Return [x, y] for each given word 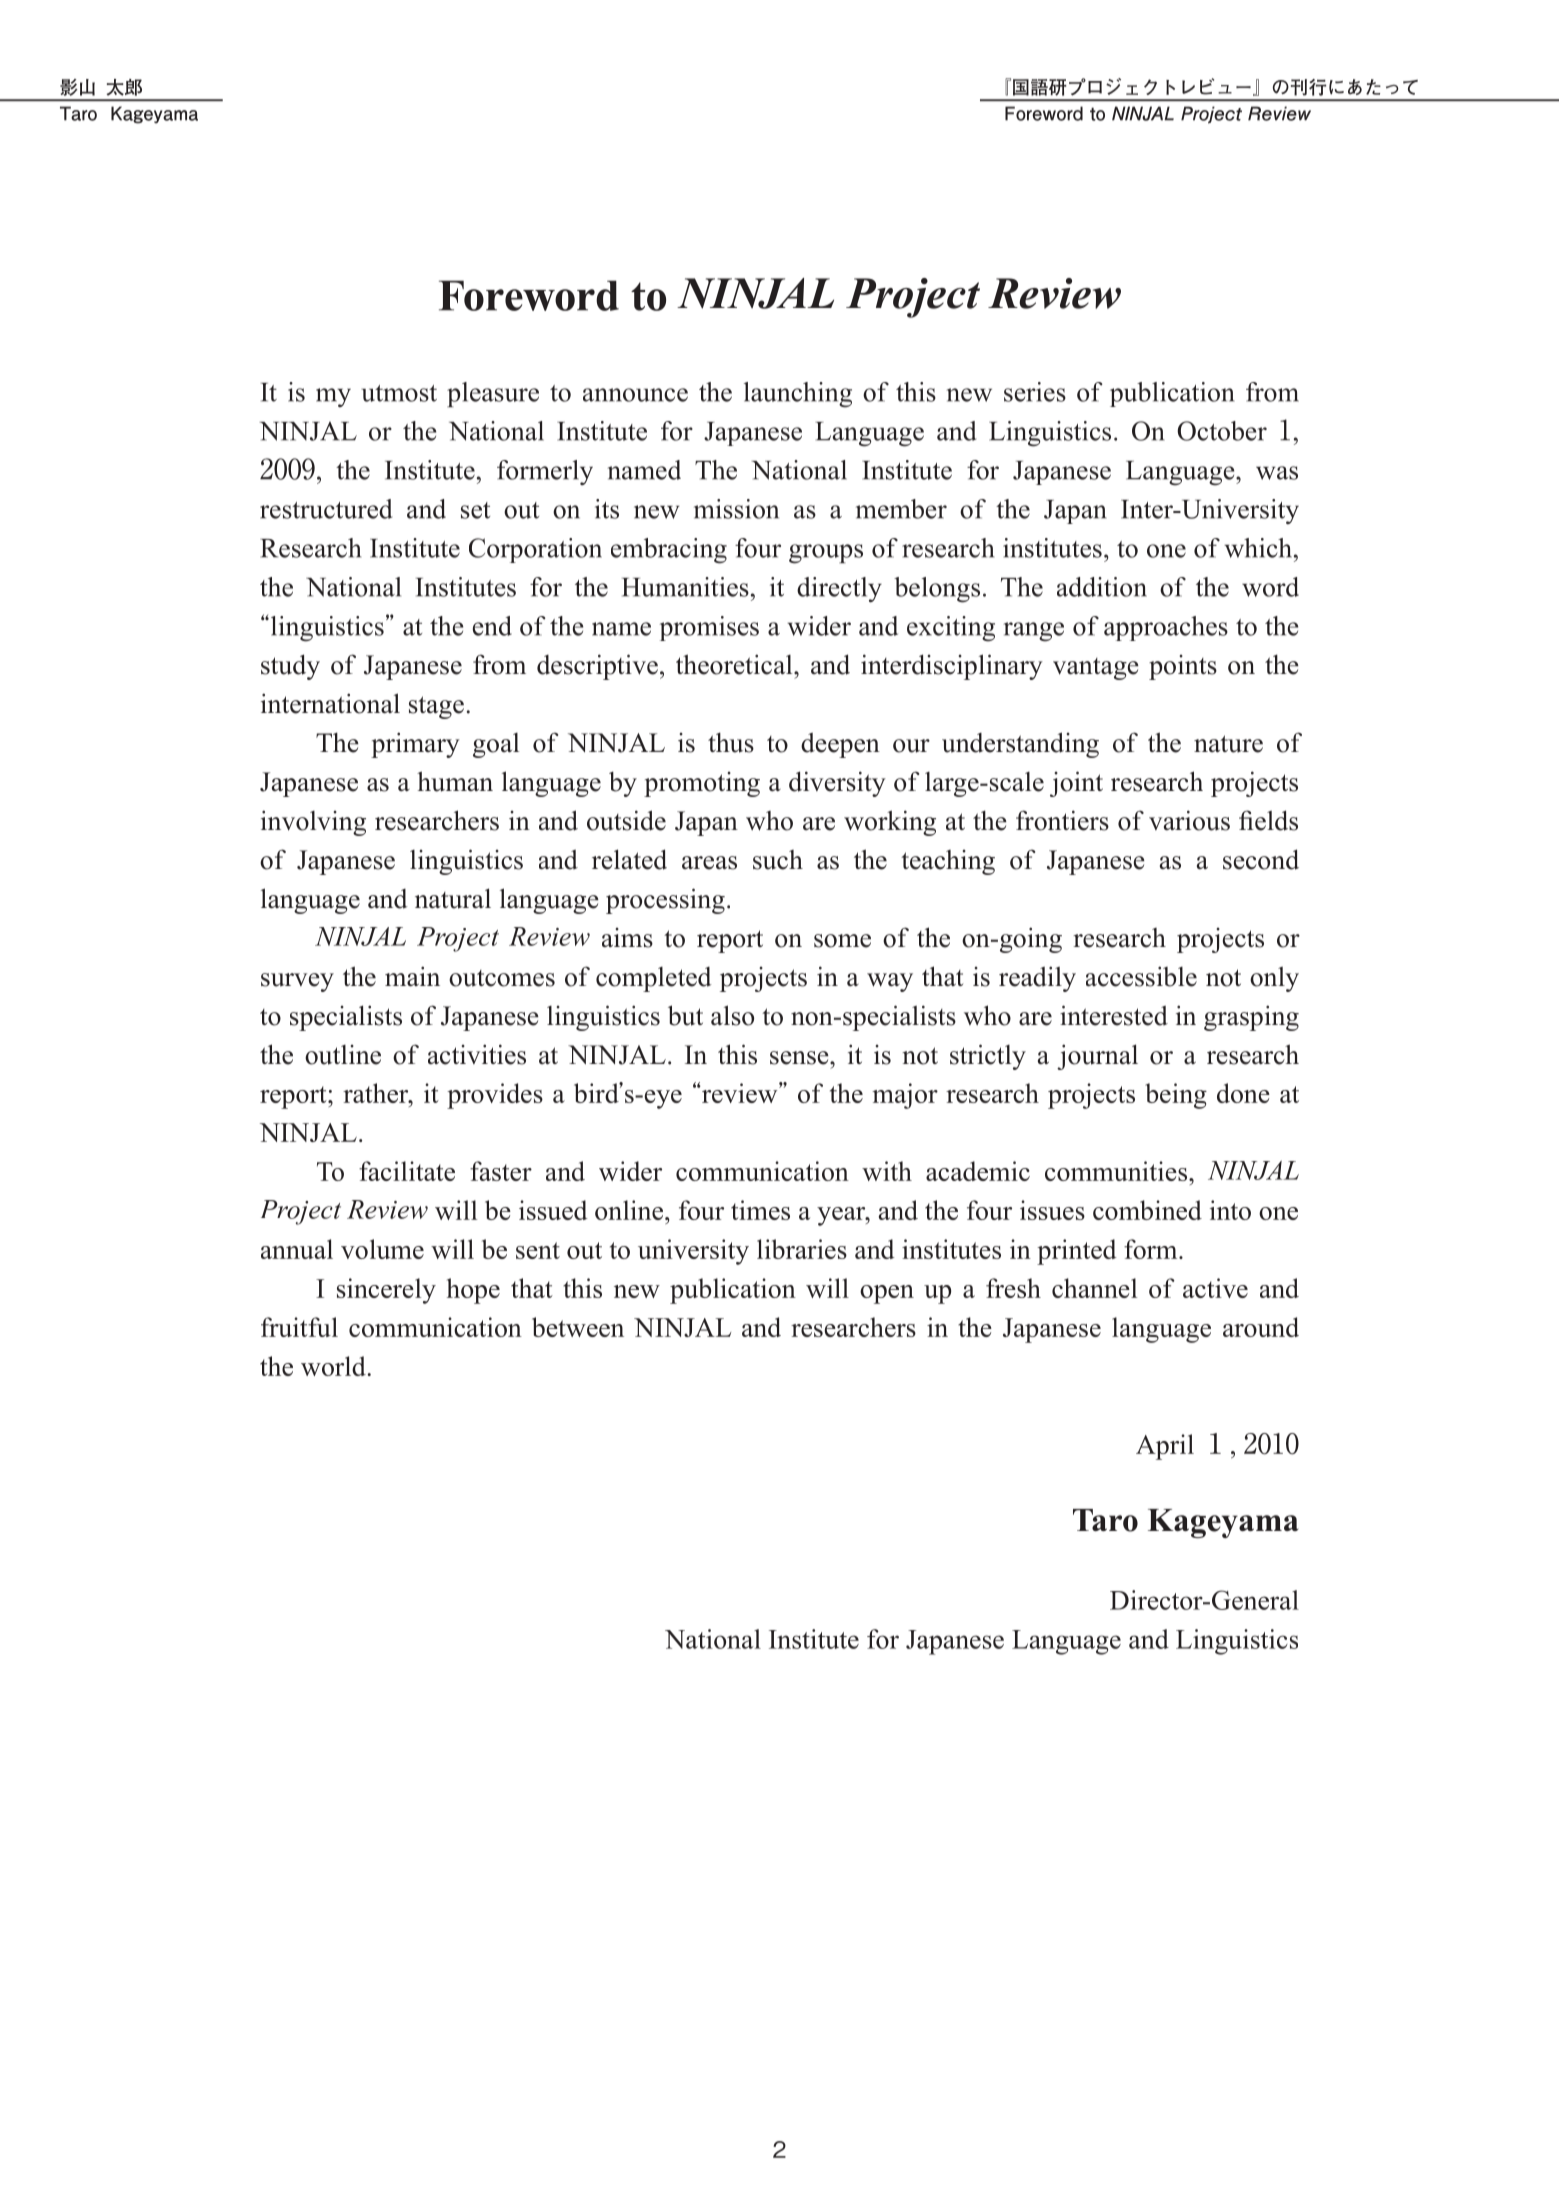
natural [453, 898]
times [760, 1210]
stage [436, 707]
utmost [399, 393]
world [334, 1366]
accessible [1141, 976]
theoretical [735, 664]
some [842, 941]
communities [1116, 1171]
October [1222, 431]
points [1183, 667]
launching [798, 395]
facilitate [407, 1171]
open [887, 1294]
